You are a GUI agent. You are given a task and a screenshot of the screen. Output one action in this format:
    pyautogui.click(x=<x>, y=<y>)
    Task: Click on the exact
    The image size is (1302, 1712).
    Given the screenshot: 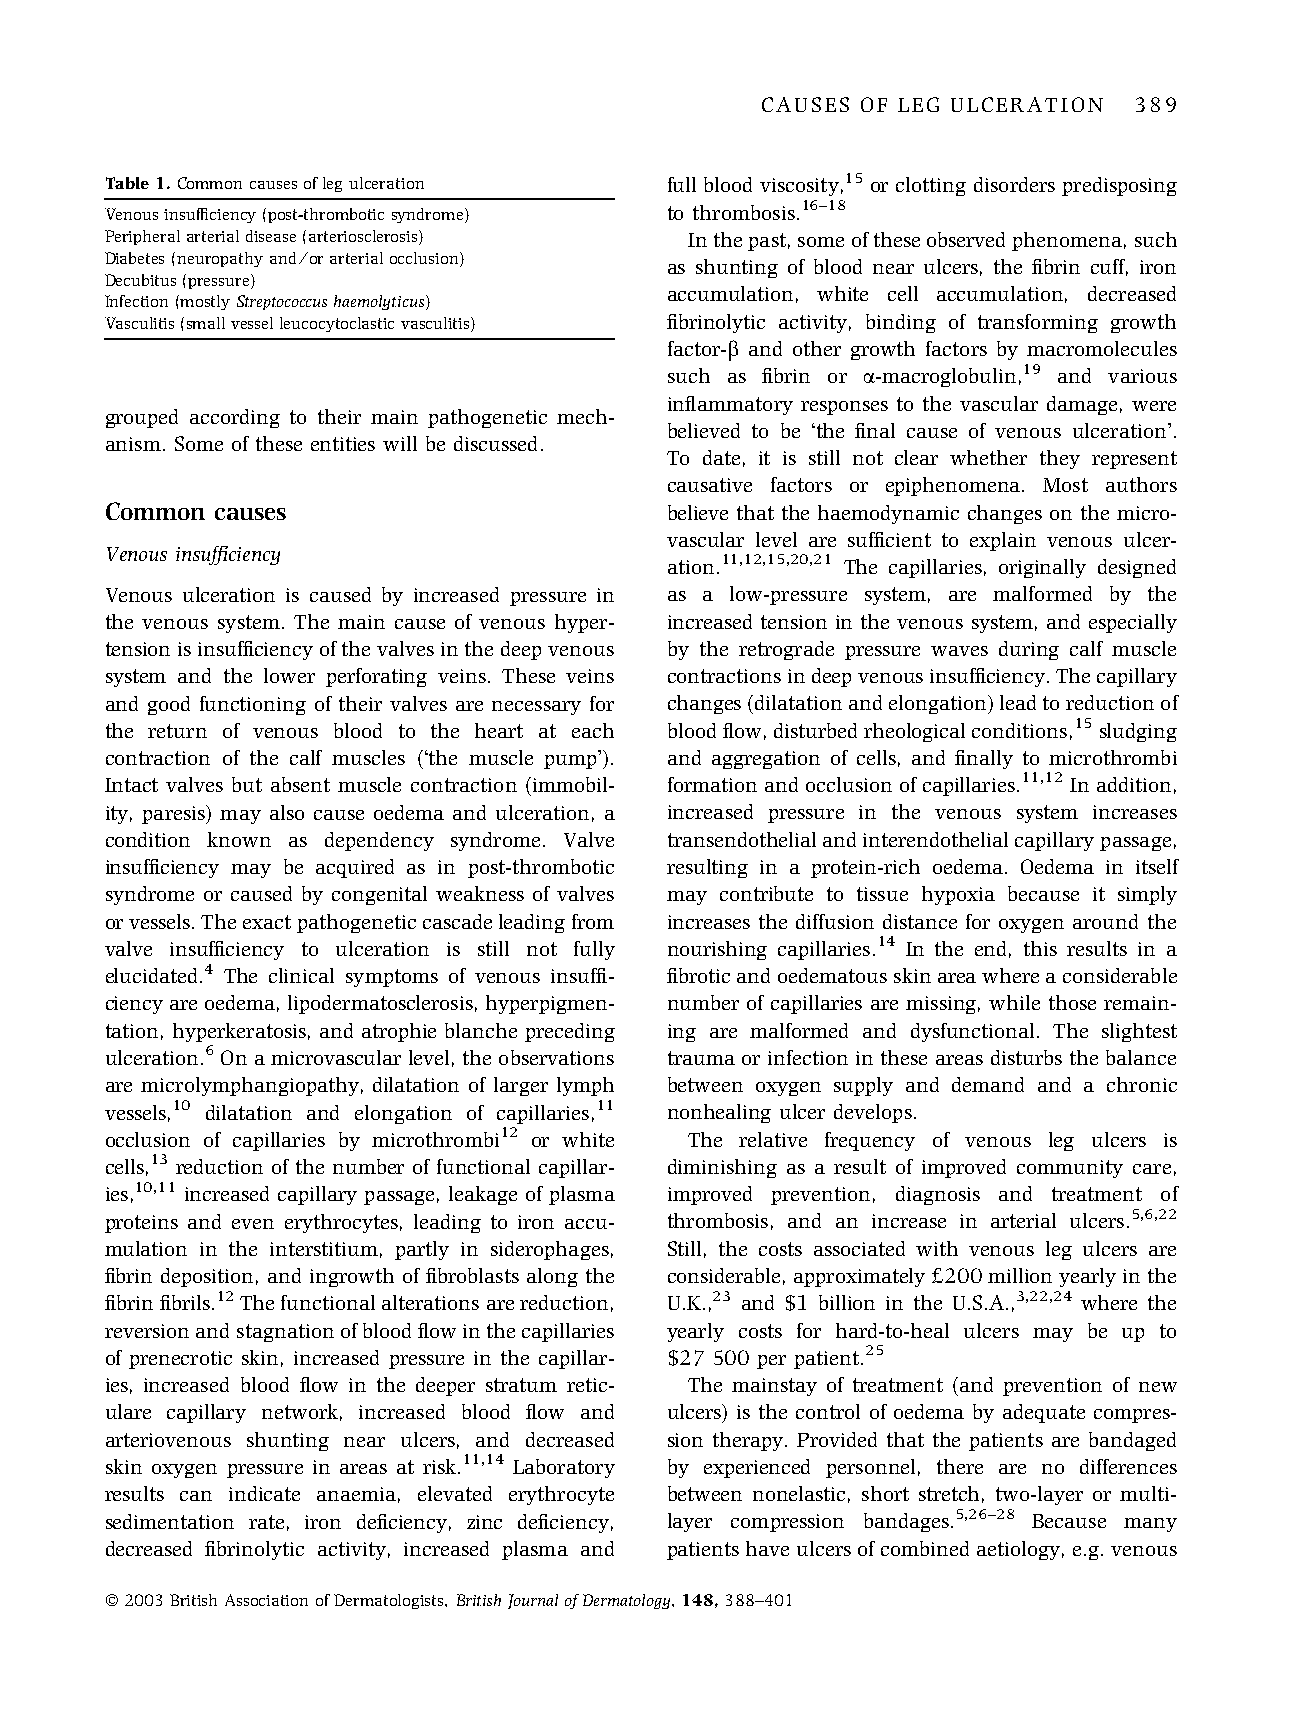 What is the action you would take?
    pyautogui.click(x=267, y=922)
